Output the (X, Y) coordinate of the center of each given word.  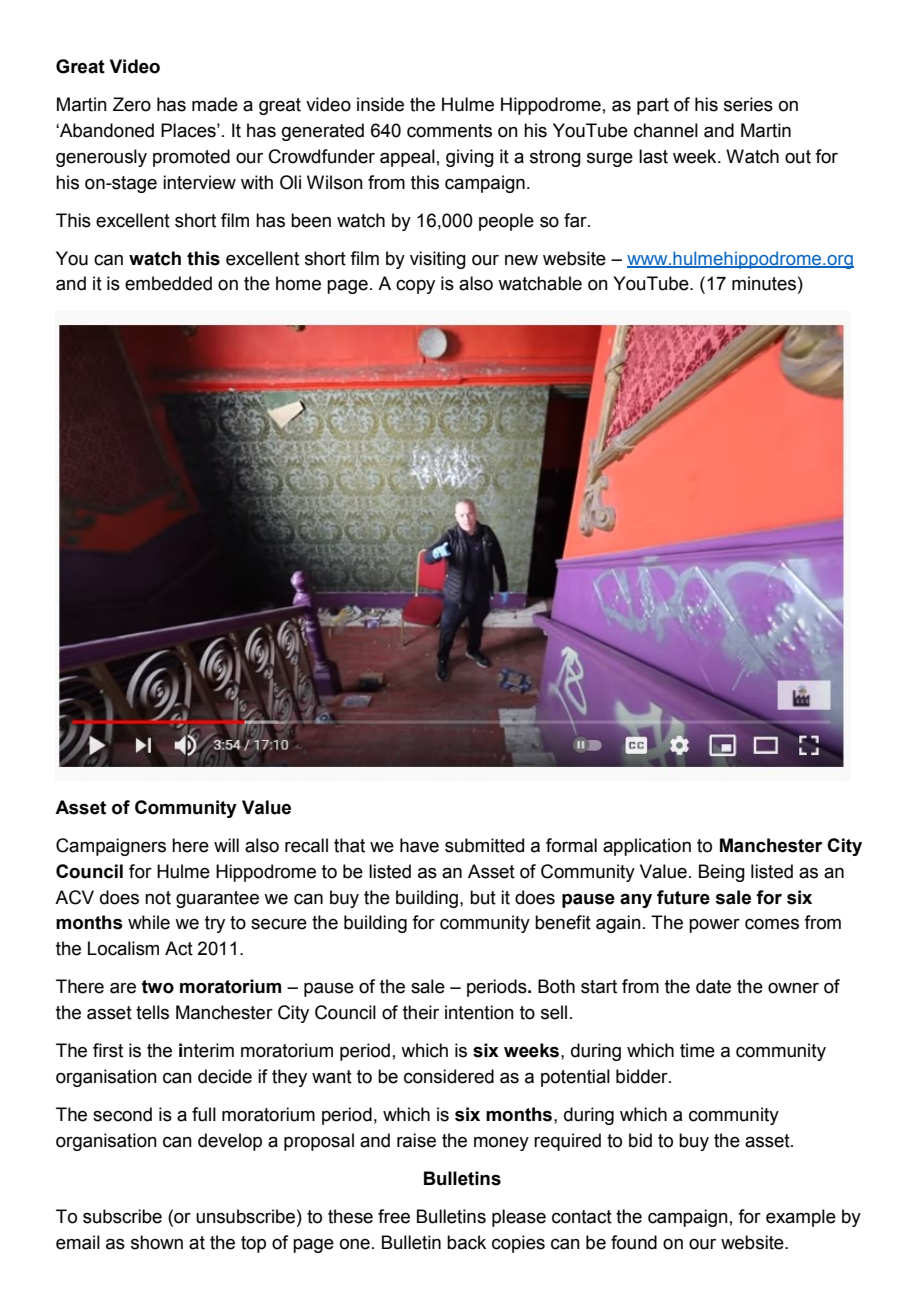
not (158, 898)
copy (415, 287)
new (521, 260)
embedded (168, 283)
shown (157, 1242)
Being (722, 873)
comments (449, 131)
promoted (191, 158)
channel (666, 130)
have (419, 845)
